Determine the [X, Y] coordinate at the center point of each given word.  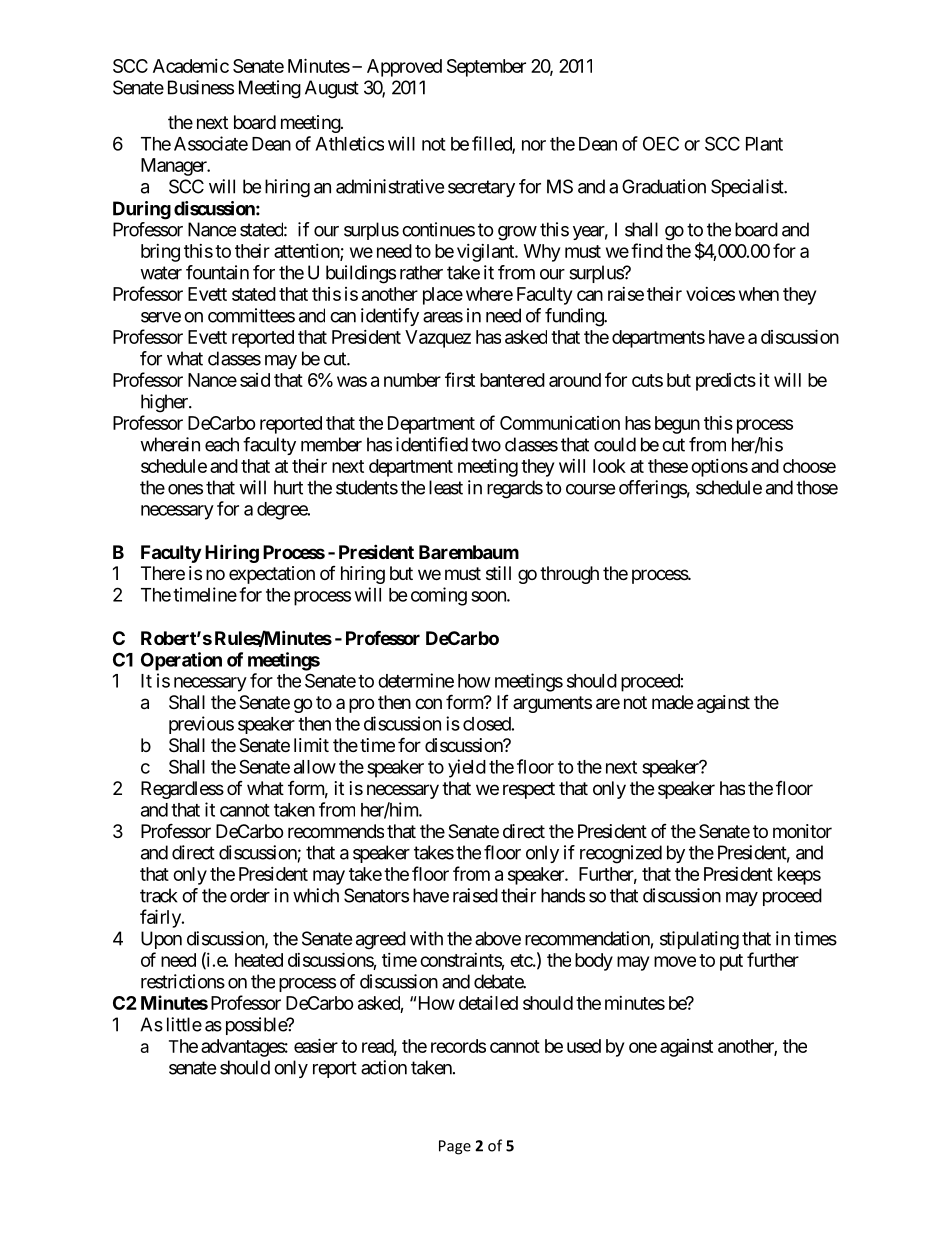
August [332, 89]
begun [677, 425]
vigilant [486, 253]
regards [515, 489]
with [426, 938]
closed [487, 724]
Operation [181, 661]
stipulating [699, 940]
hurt [288, 487]
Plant [764, 144]
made [672, 702]
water [161, 273]
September [486, 68]
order [250, 895]
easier [316, 1045]
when [759, 294]
